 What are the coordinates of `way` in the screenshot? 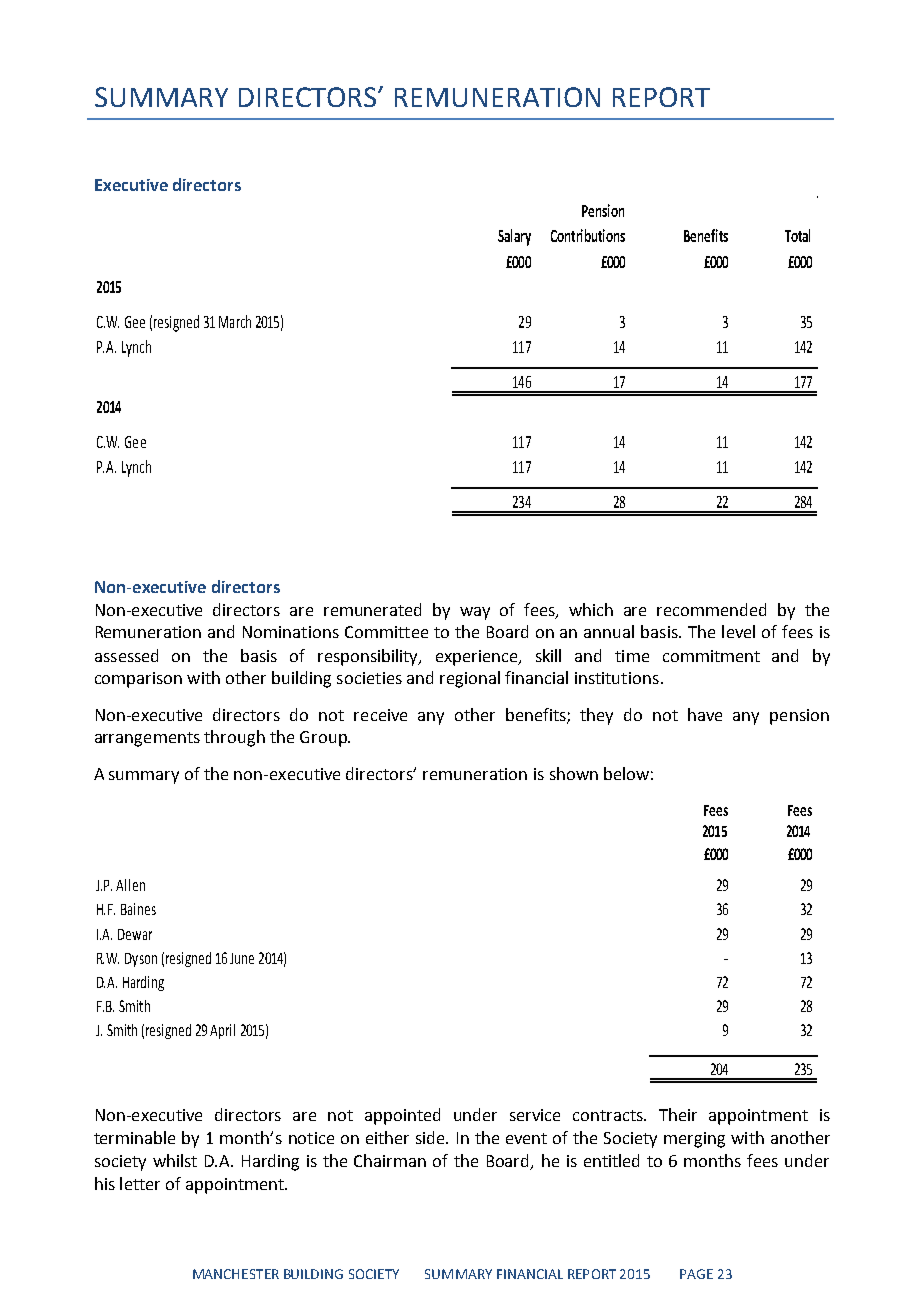 It's located at (475, 613).
